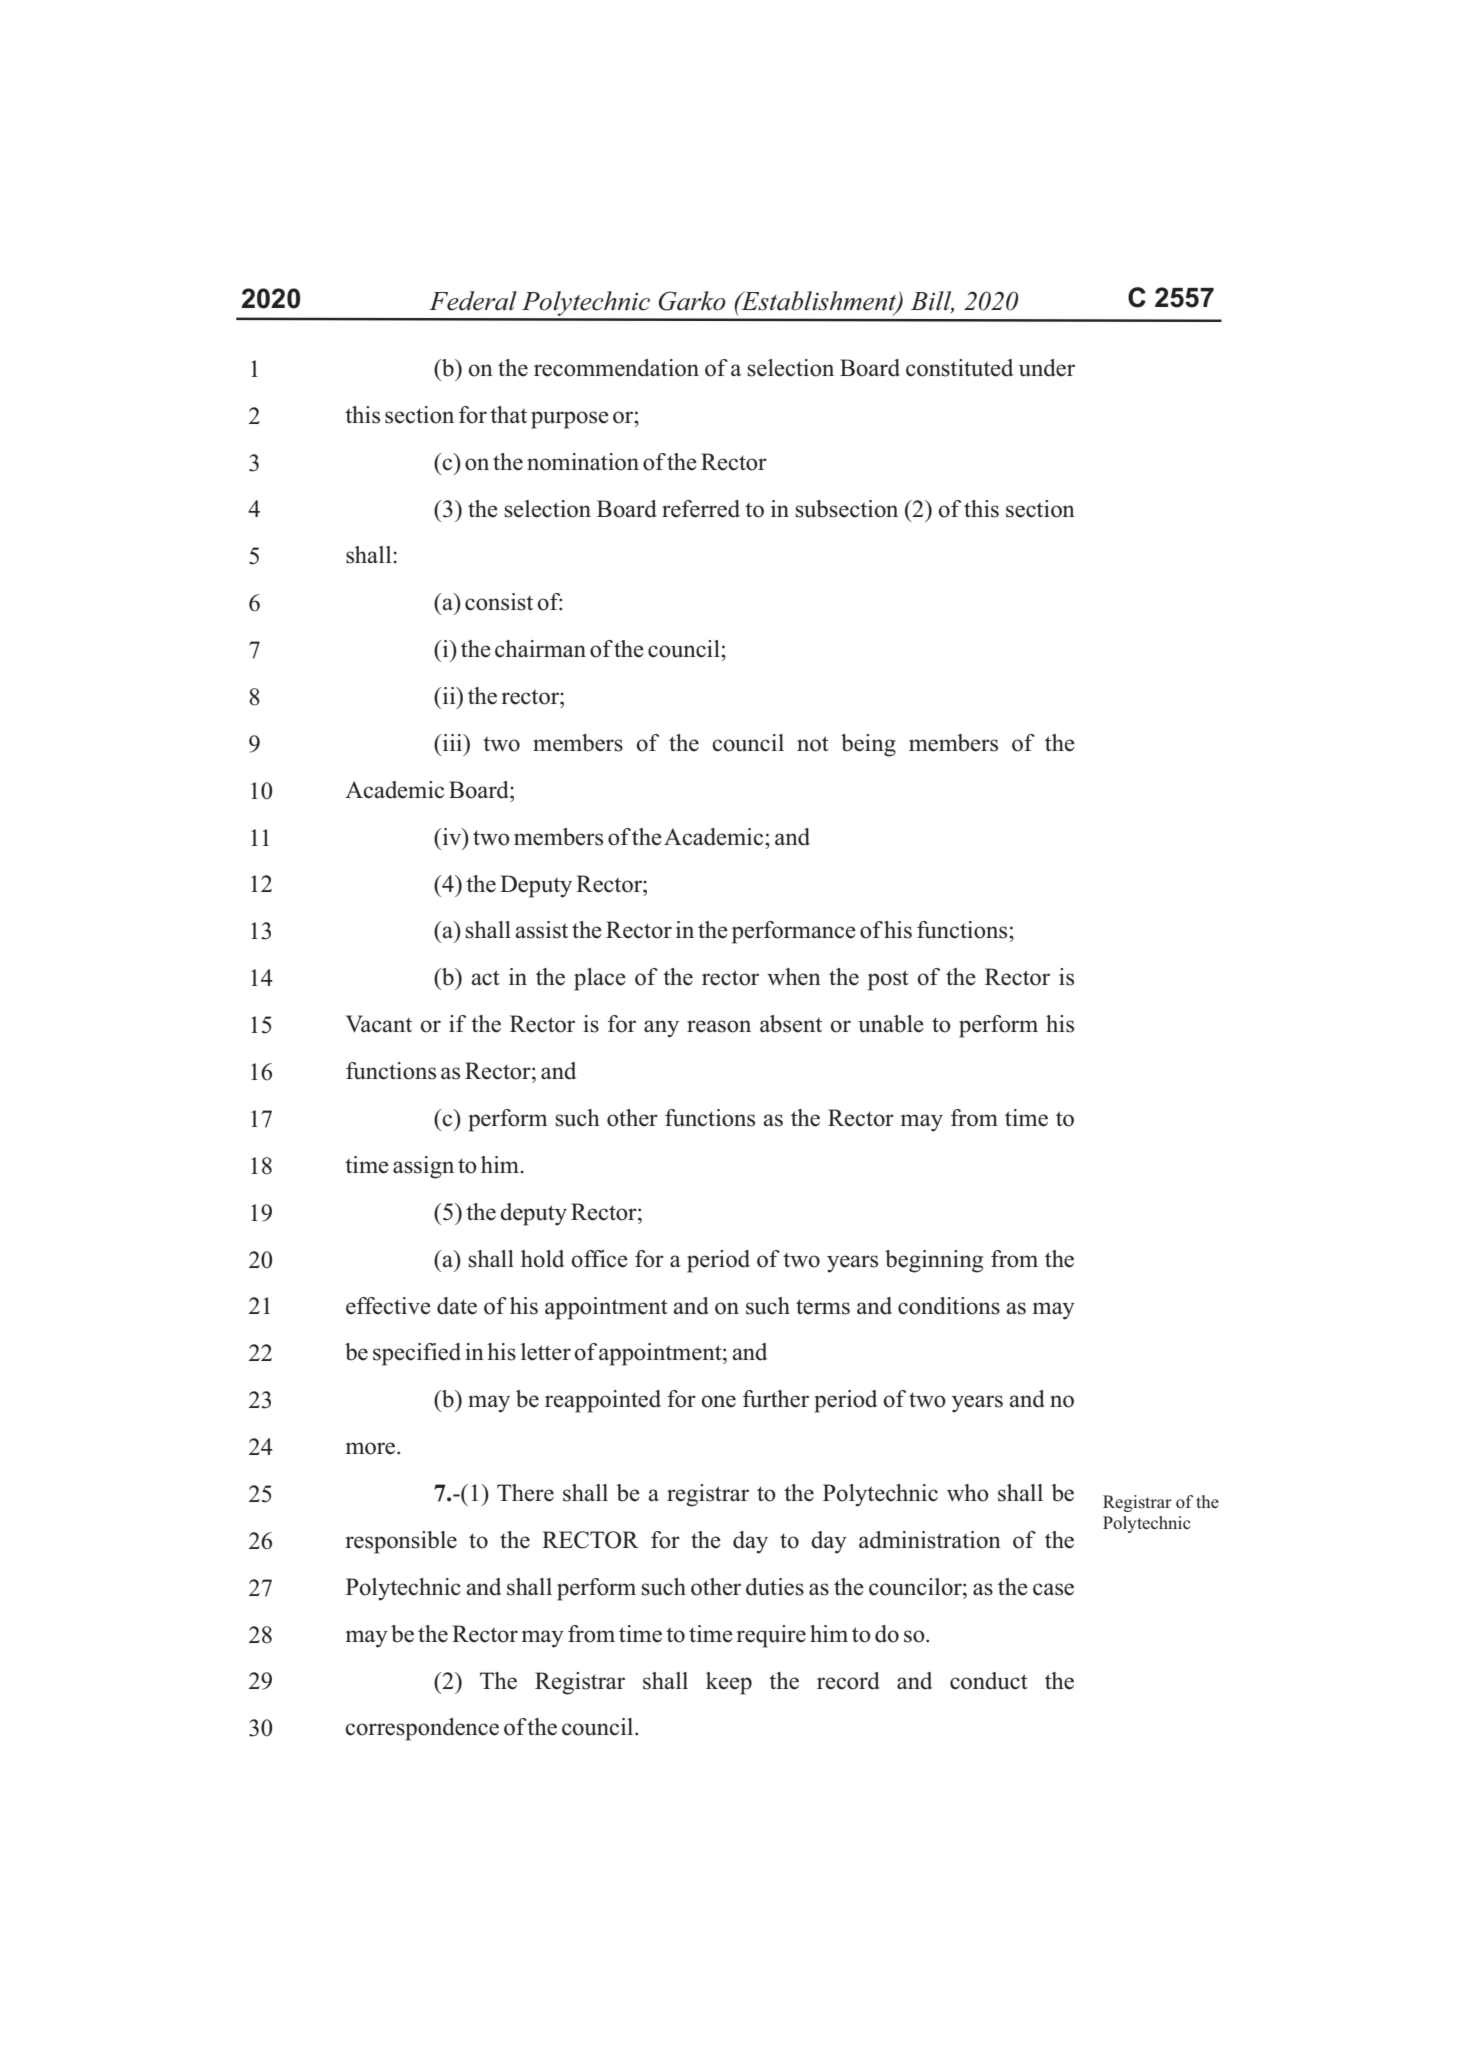 This screenshot has height=2072, width=1465. Describe the element at coordinates (949, 1306) in the screenshot. I see `conditions` at that location.
